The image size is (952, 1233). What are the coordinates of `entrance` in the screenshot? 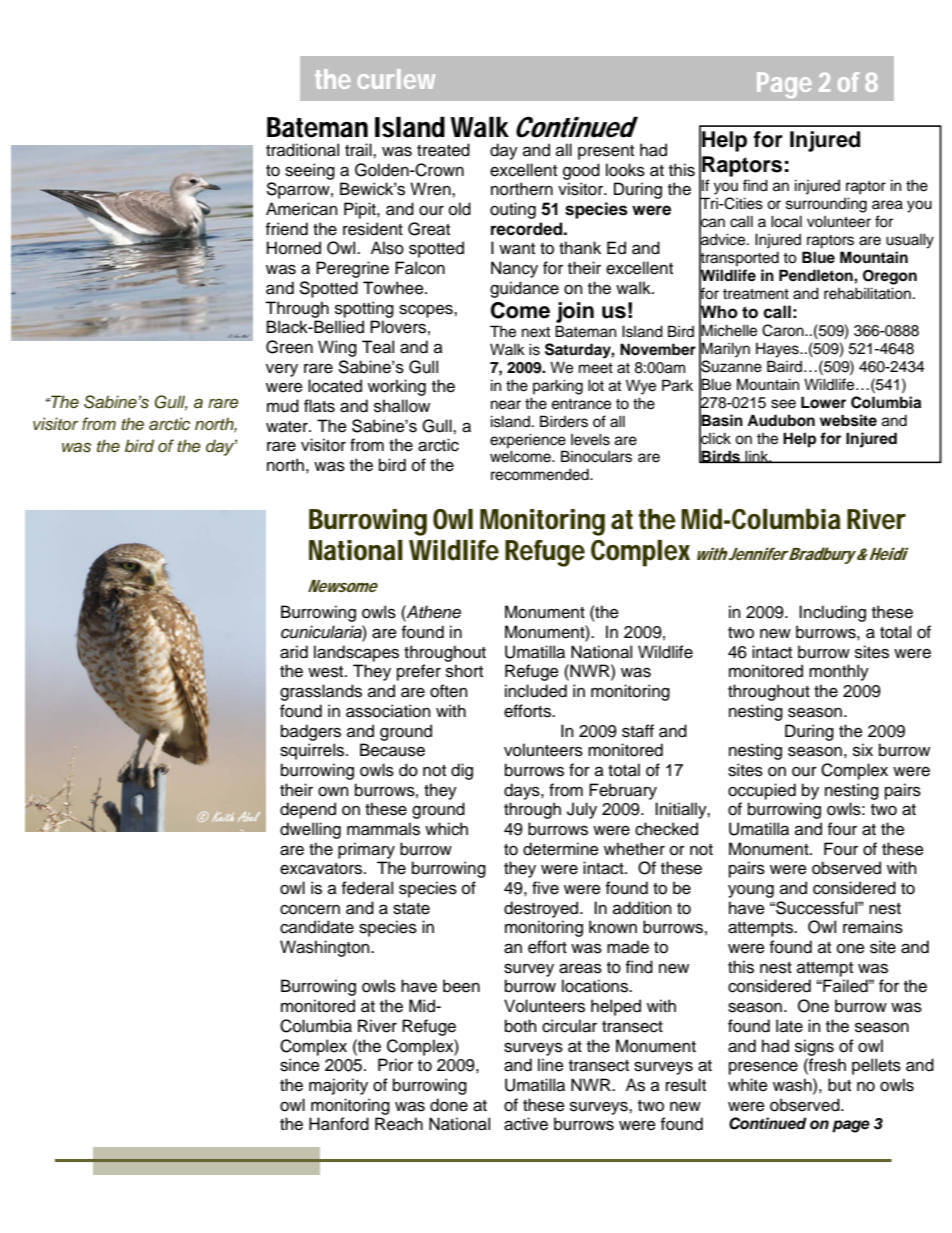 It's located at (581, 404).
